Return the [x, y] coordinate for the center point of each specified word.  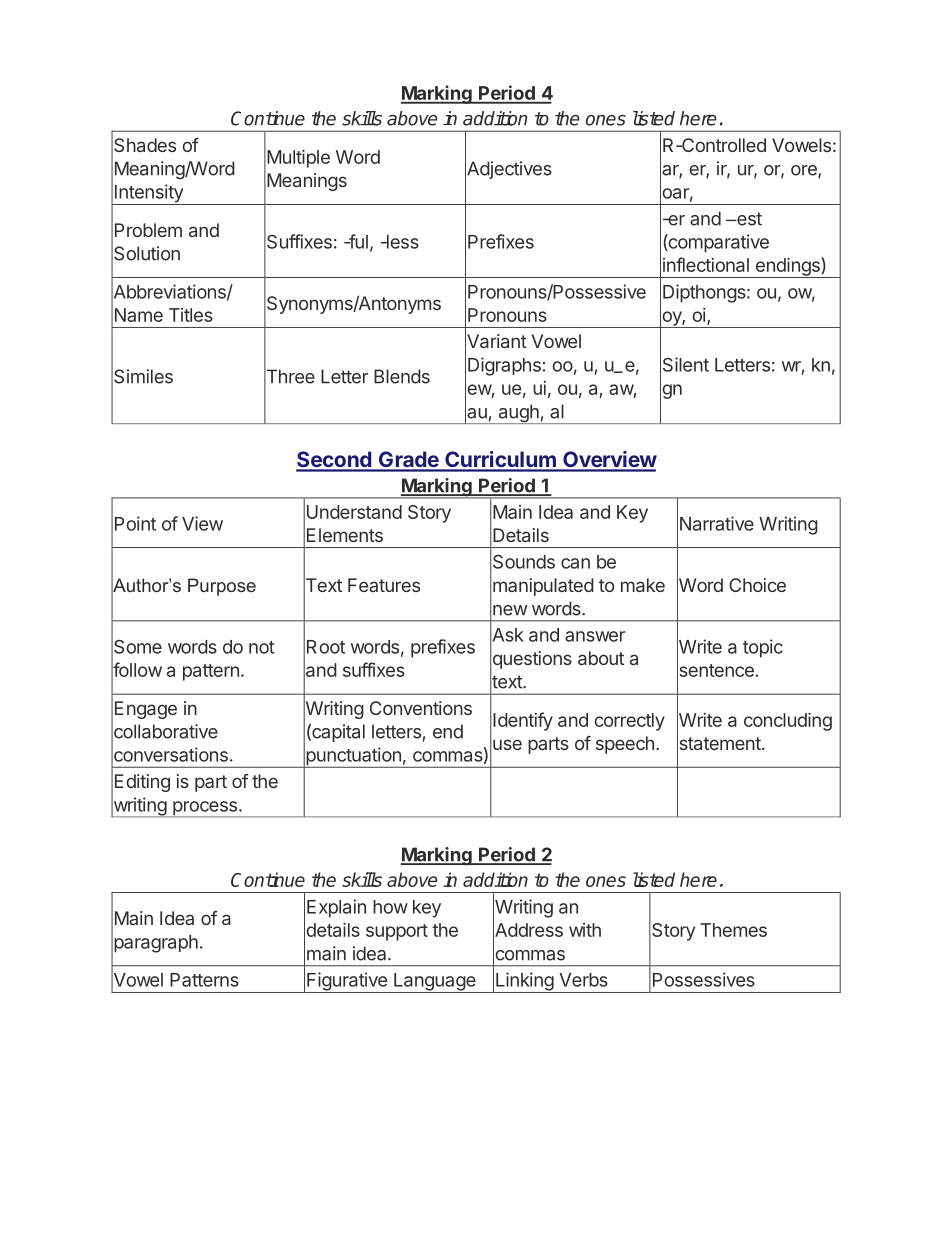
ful [357, 241]
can [575, 563]
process [205, 809]
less [401, 242]
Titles [191, 315]
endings [787, 267]
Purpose [222, 587]
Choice [757, 585]
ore [805, 171]
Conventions [421, 708]
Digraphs [504, 366]
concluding [788, 722]
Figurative [347, 982]
